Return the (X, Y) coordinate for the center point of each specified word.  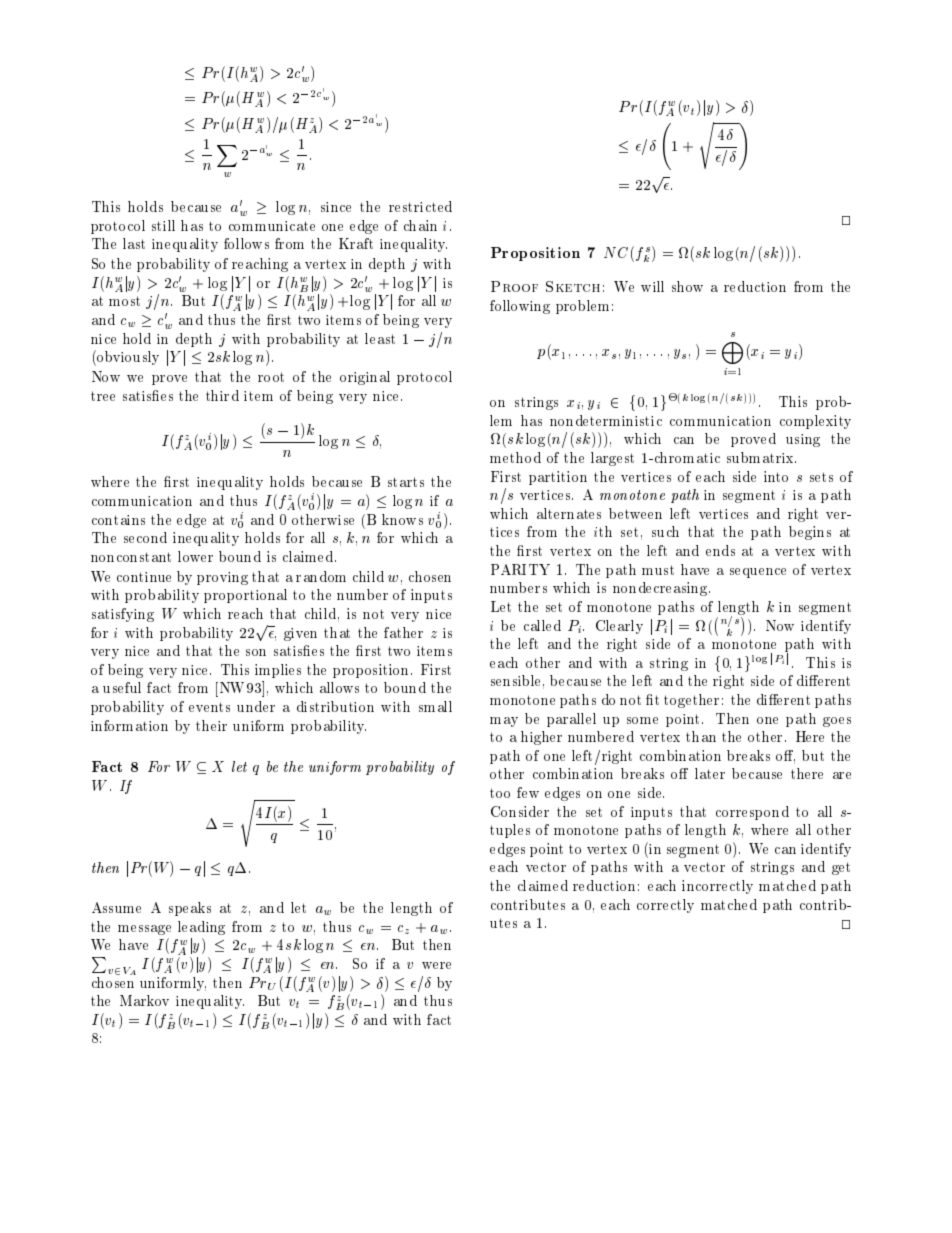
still (163, 225)
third (222, 395)
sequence (758, 573)
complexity (815, 422)
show (687, 286)
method (515, 457)
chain (420, 225)
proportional (245, 596)
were (436, 965)
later (710, 773)
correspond (752, 813)
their (211, 725)
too (500, 793)
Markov (144, 1000)
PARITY (520, 569)
